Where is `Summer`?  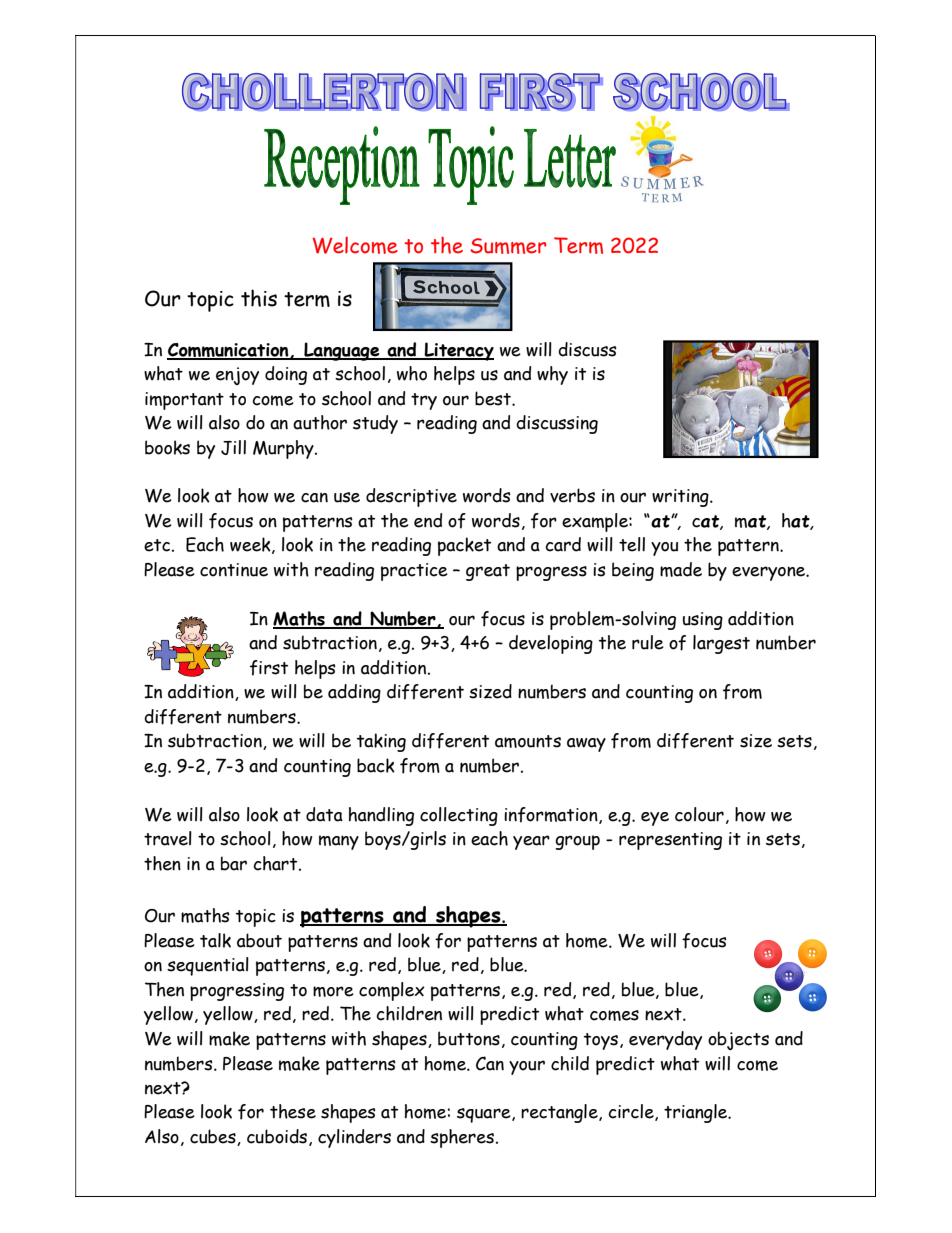 Summer is located at coordinates (508, 246).
